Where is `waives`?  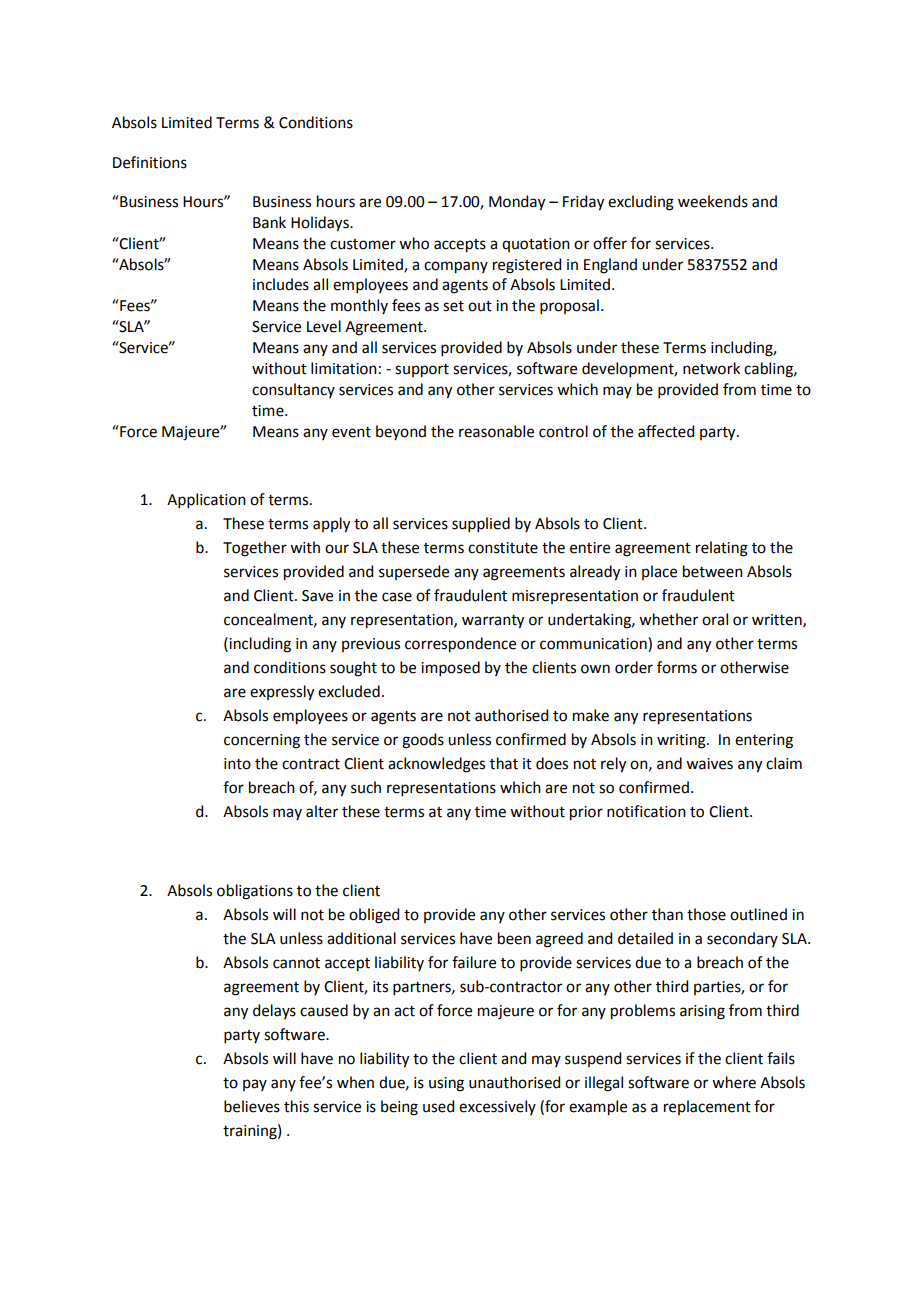
waives is located at coordinates (709, 764).
